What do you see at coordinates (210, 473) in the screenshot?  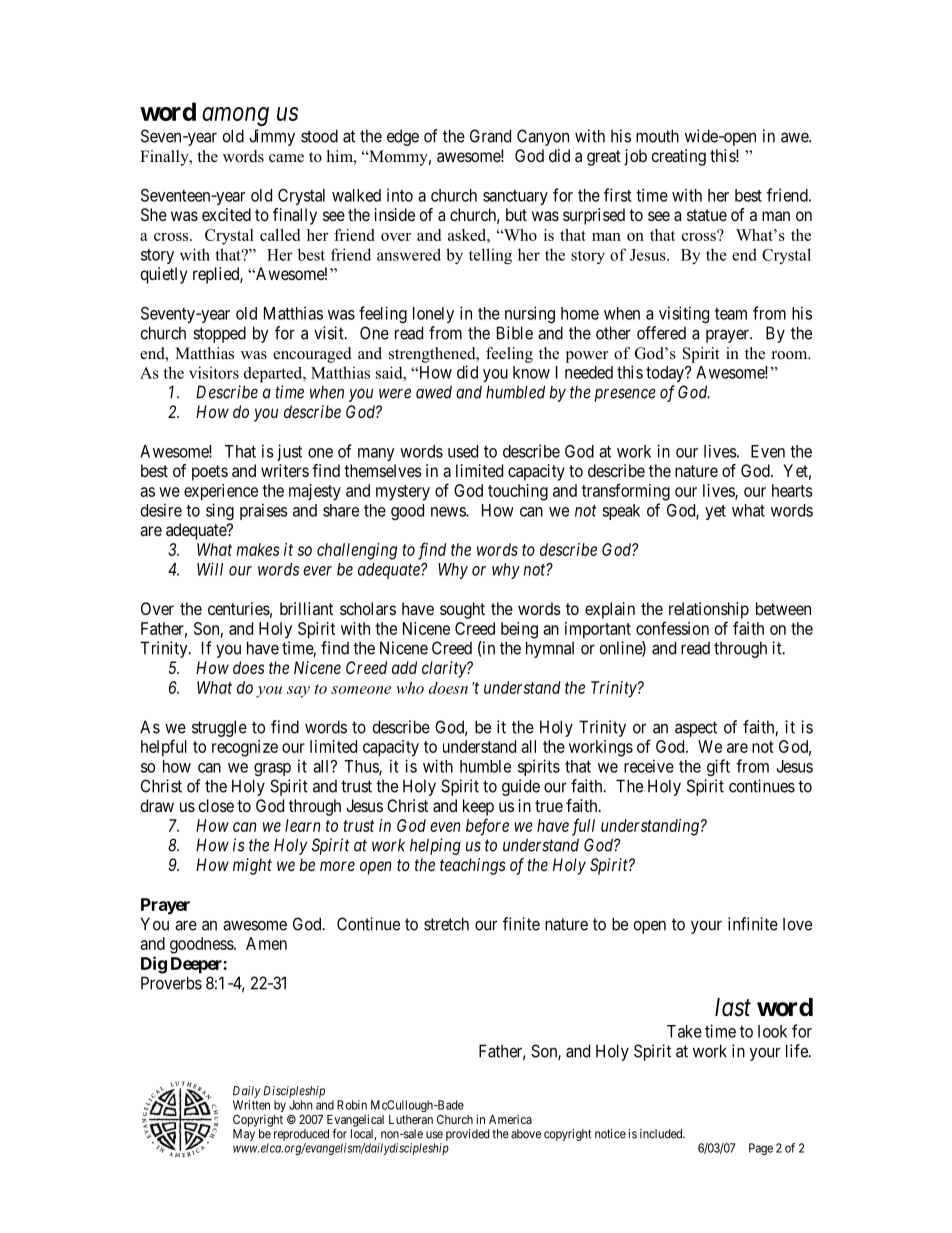 I see `poets` at bounding box center [210, 473].
